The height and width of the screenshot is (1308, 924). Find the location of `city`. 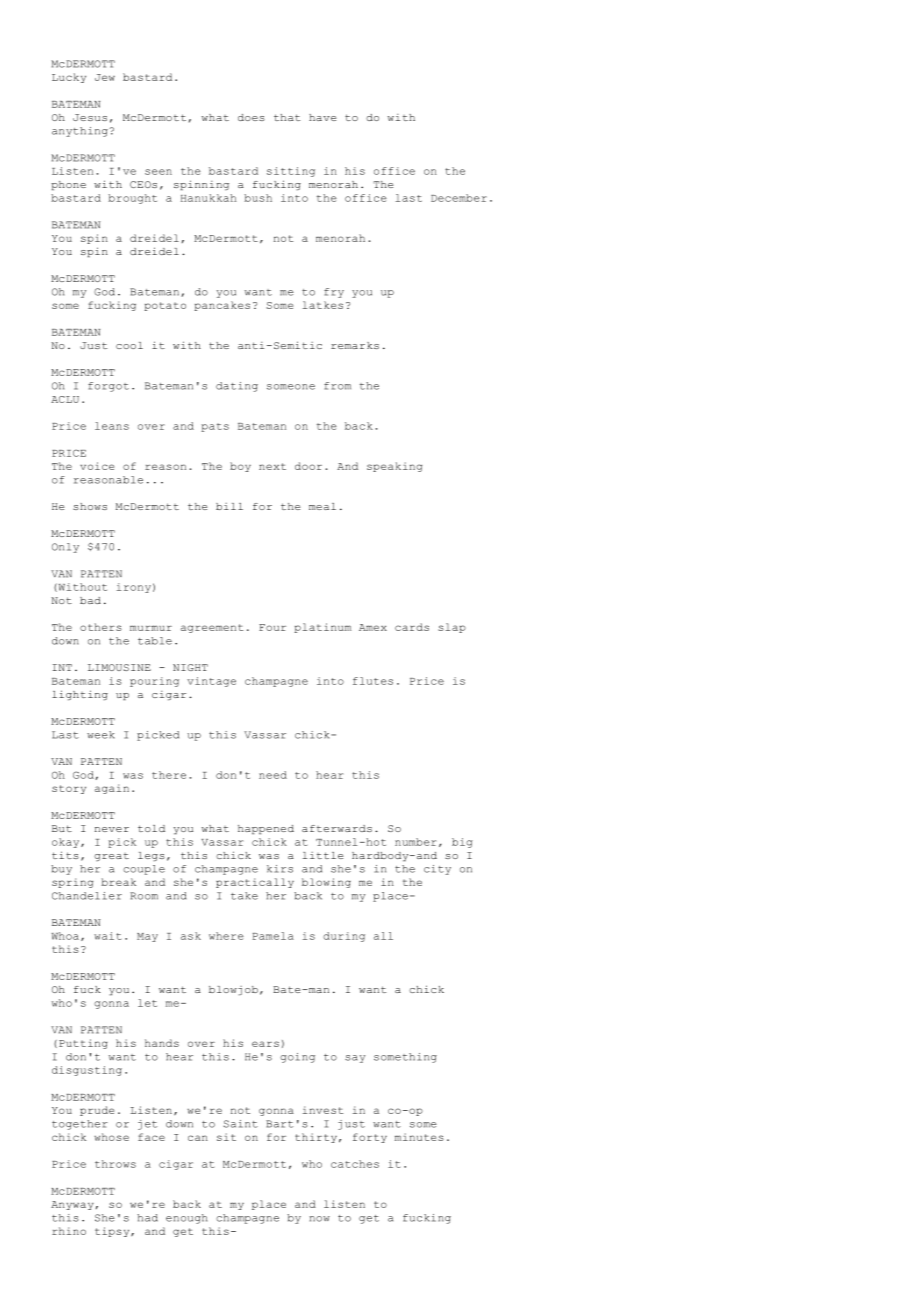

city is located at coordinates (437, 870).
